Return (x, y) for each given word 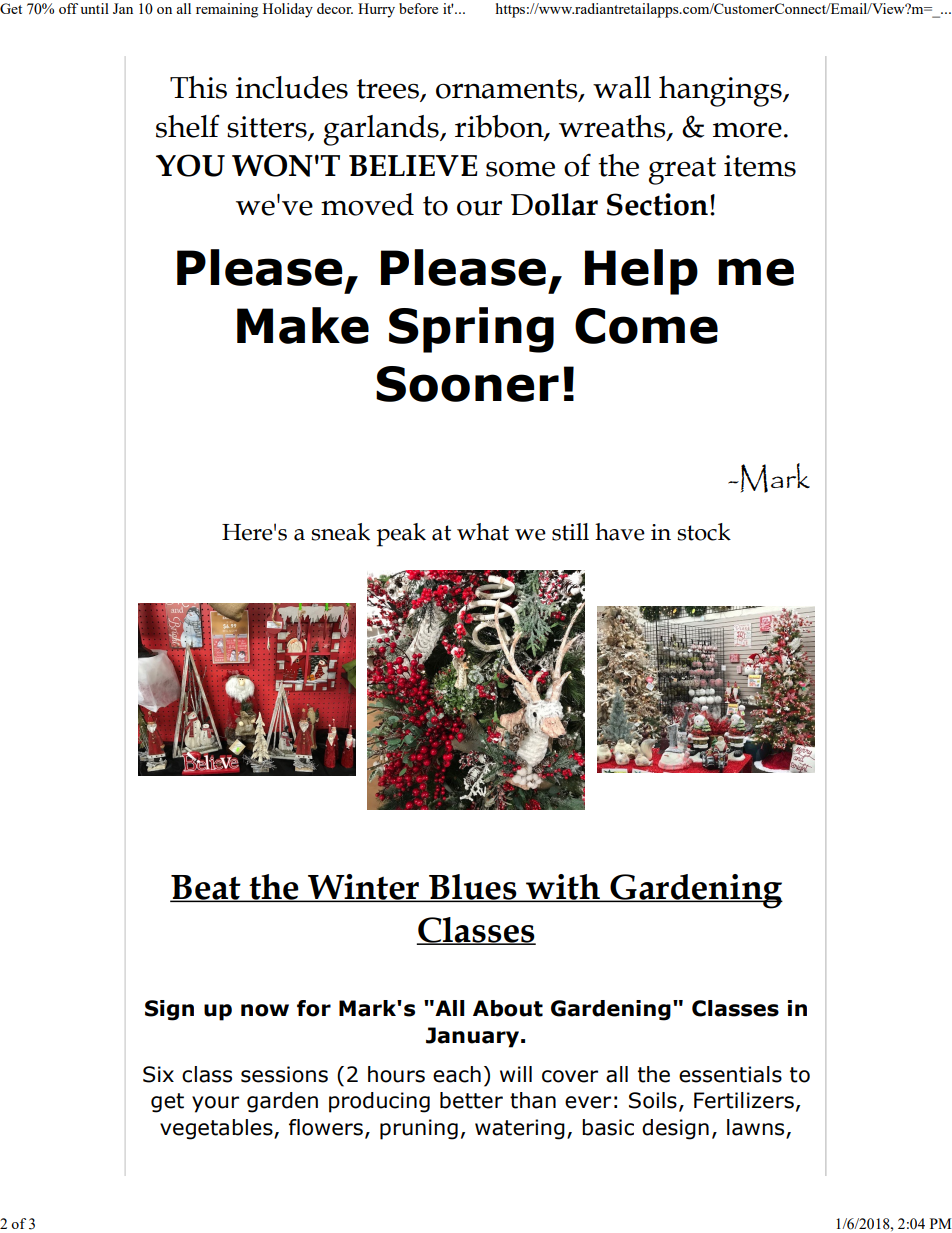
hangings (721, 91)
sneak (340, 532)
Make (303, 325)
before (418, 8)
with (563, 887)
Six (158, 1074)
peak (401, 535)
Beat (206, 888)
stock (704, 532)
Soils (653, 1100)
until (94, 8)
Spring (471, 330)
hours (396, 1074)
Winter (363, 887)
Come (646, 326)
